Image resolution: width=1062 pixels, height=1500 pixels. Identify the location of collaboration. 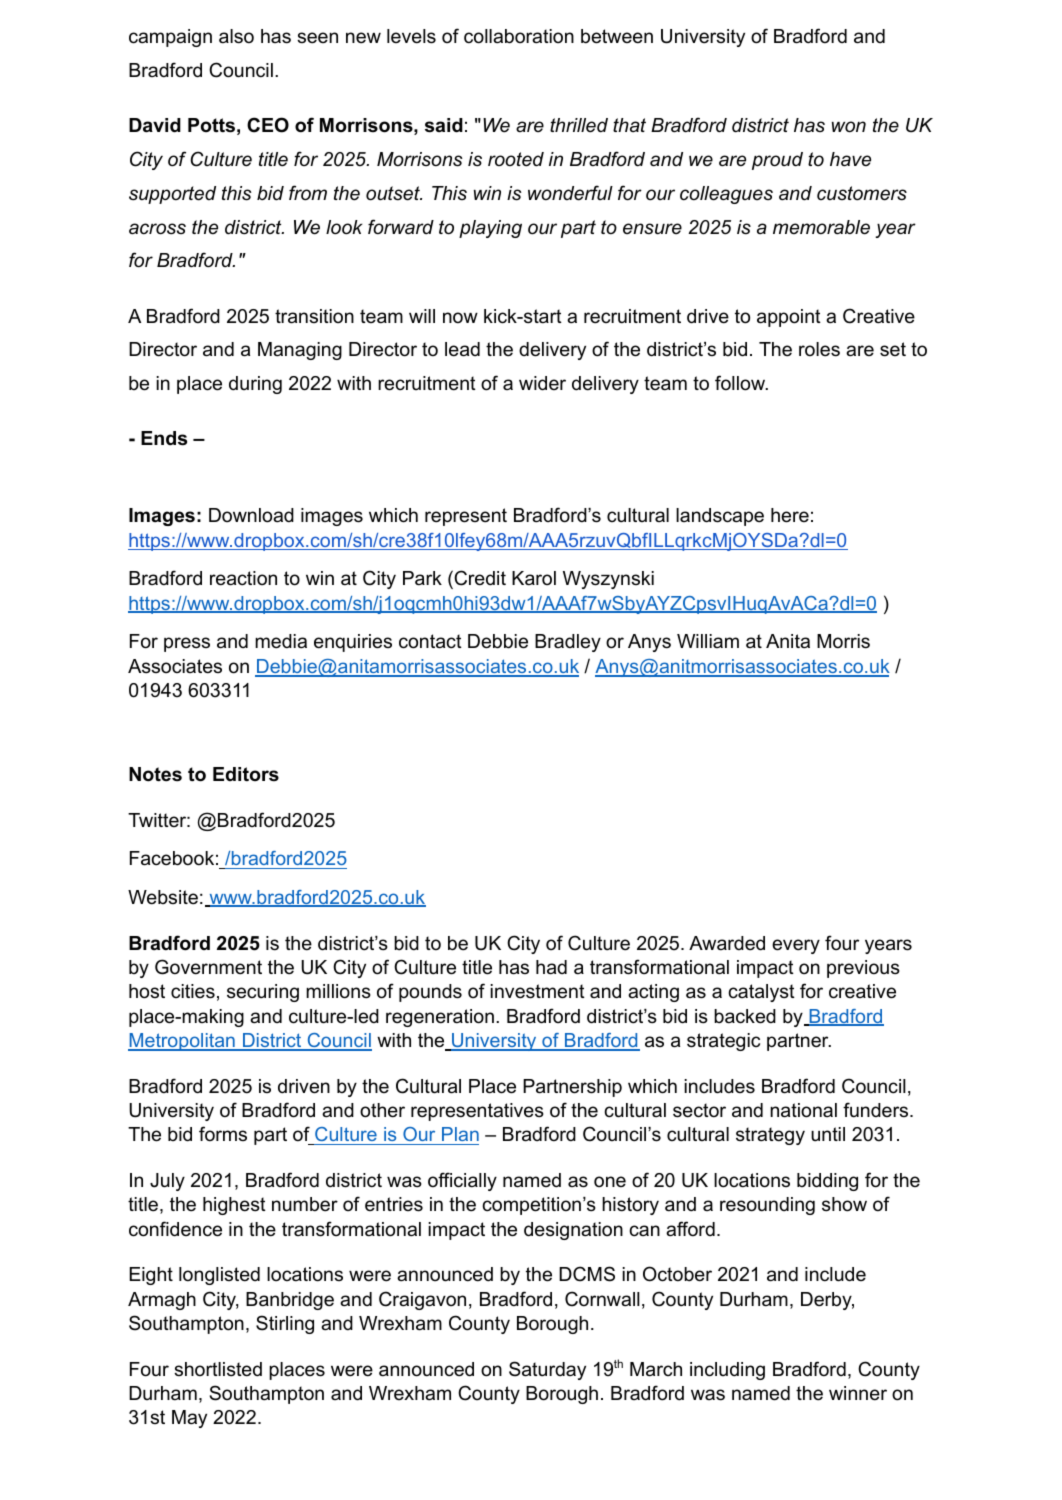
(519, 36).
